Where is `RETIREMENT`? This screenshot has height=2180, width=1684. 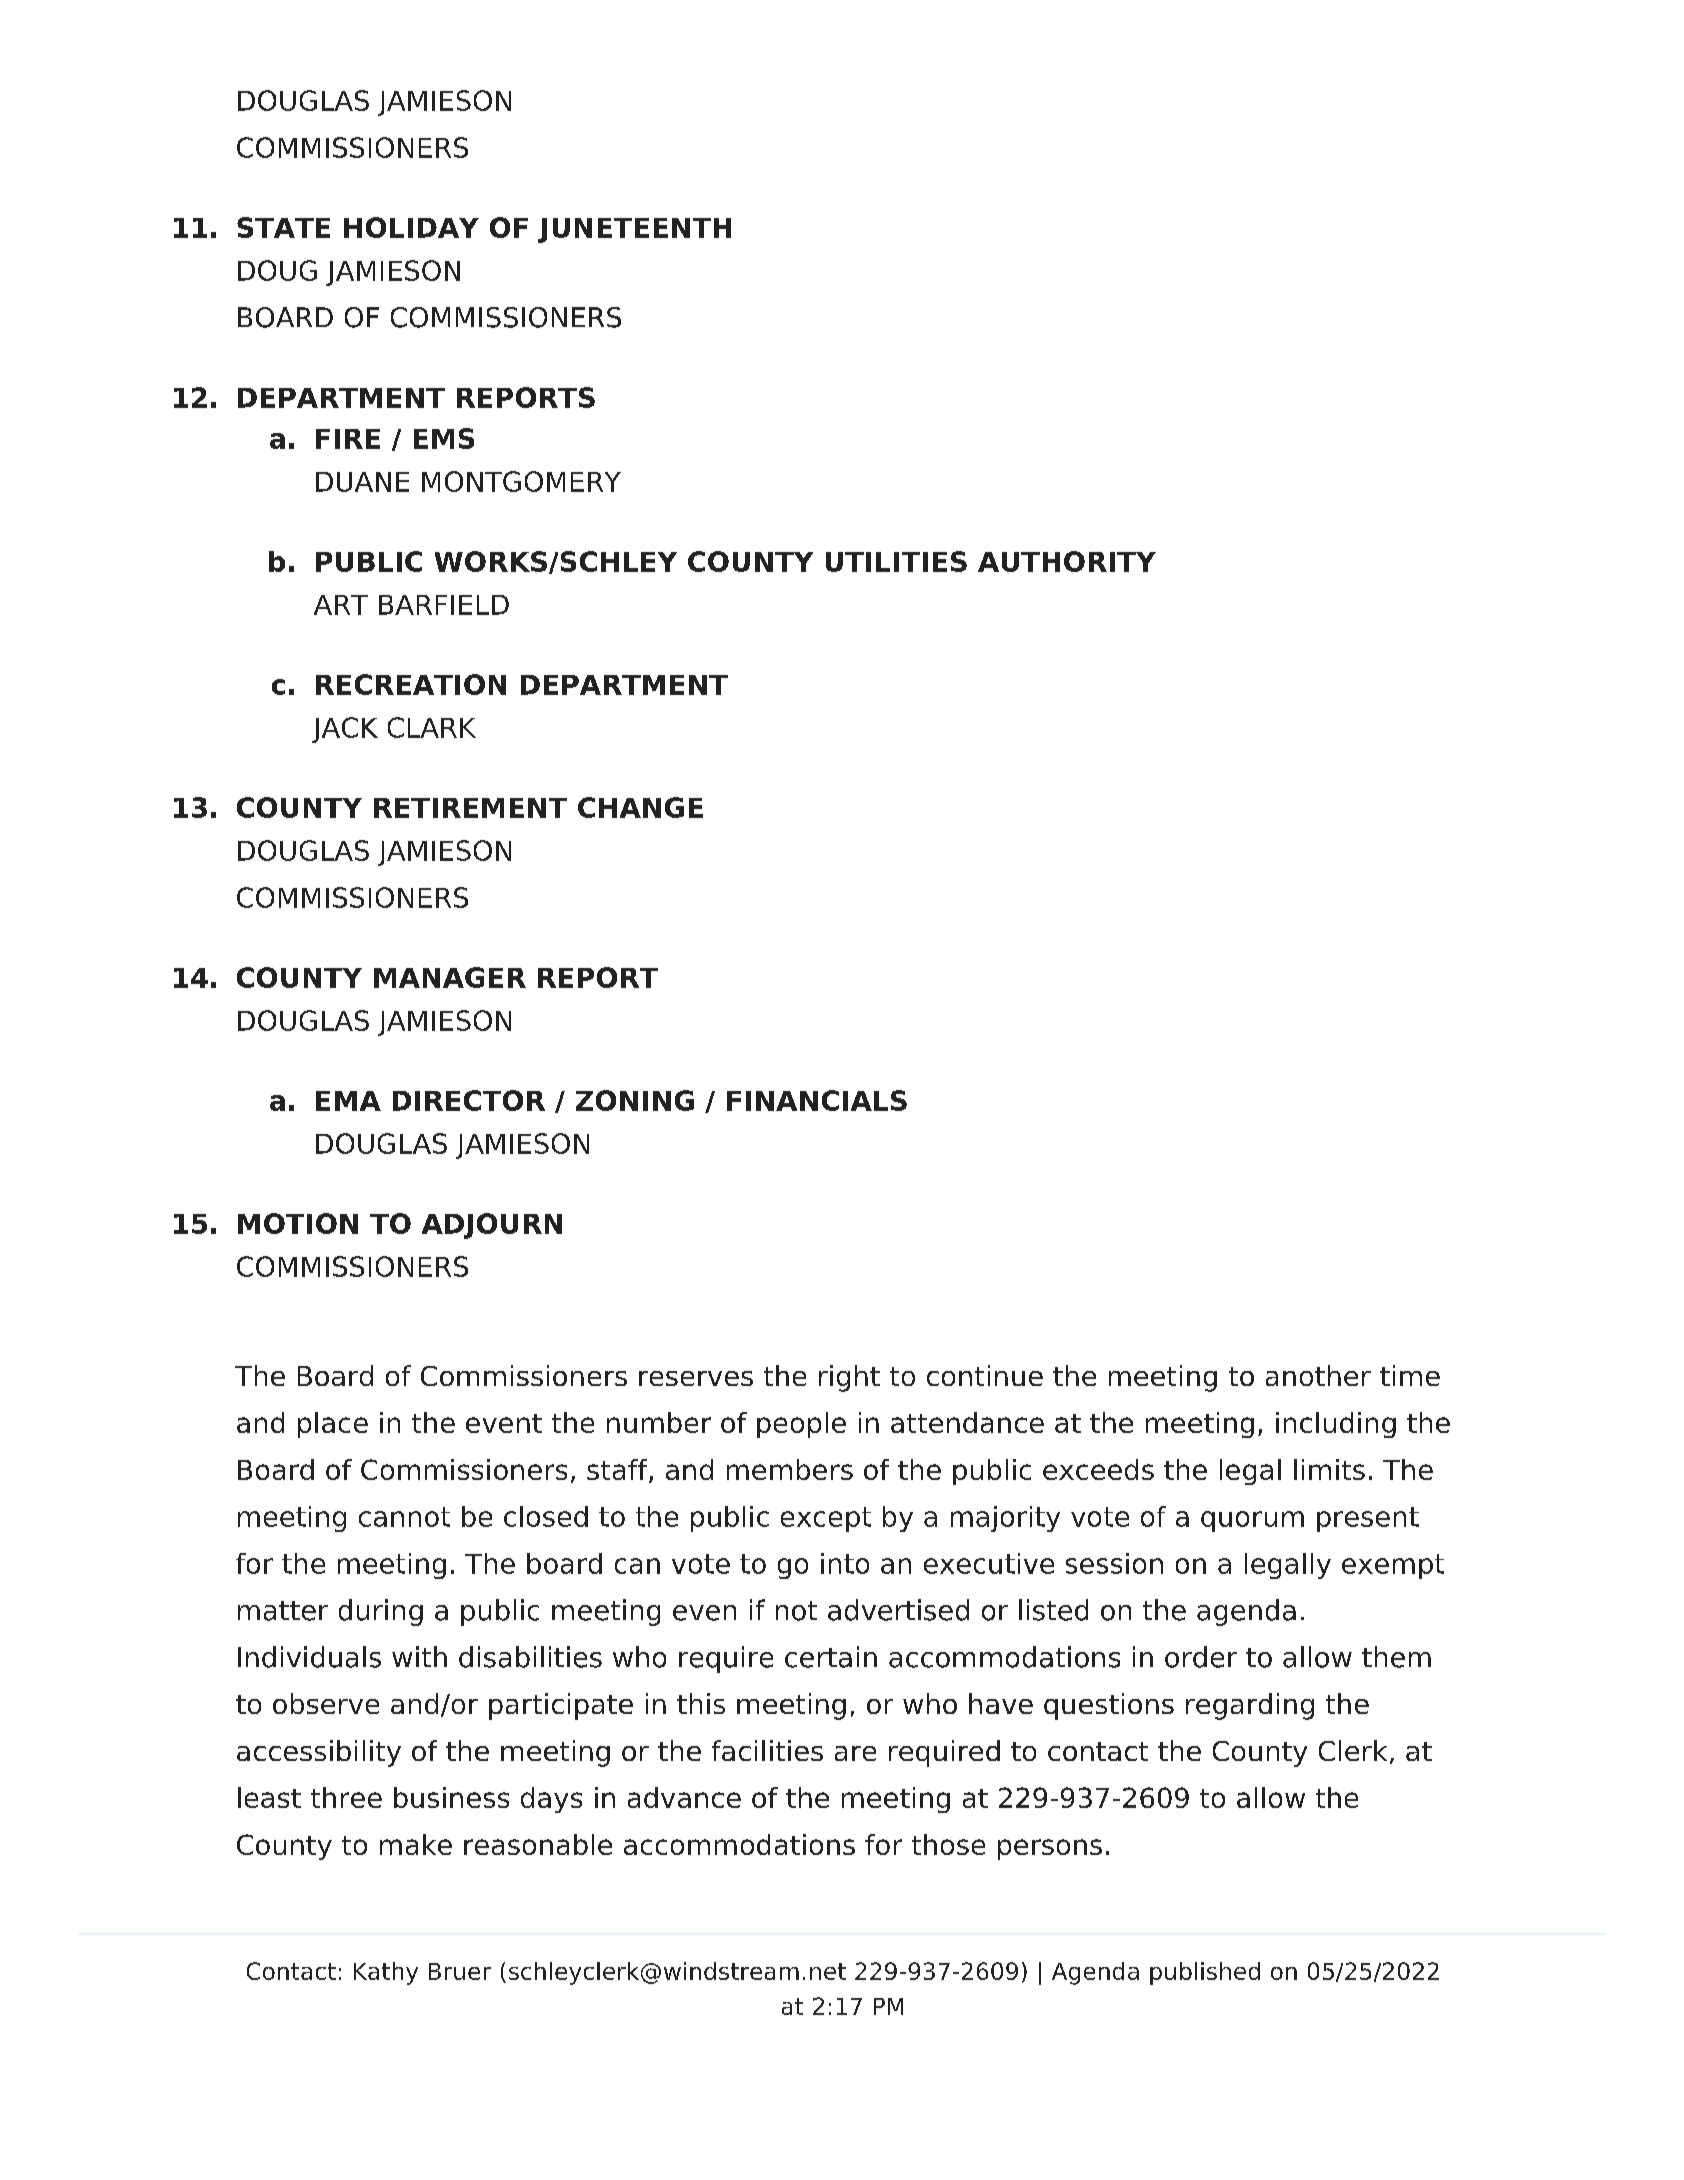 RETIREMENT is located at coordinates (470, 808).
